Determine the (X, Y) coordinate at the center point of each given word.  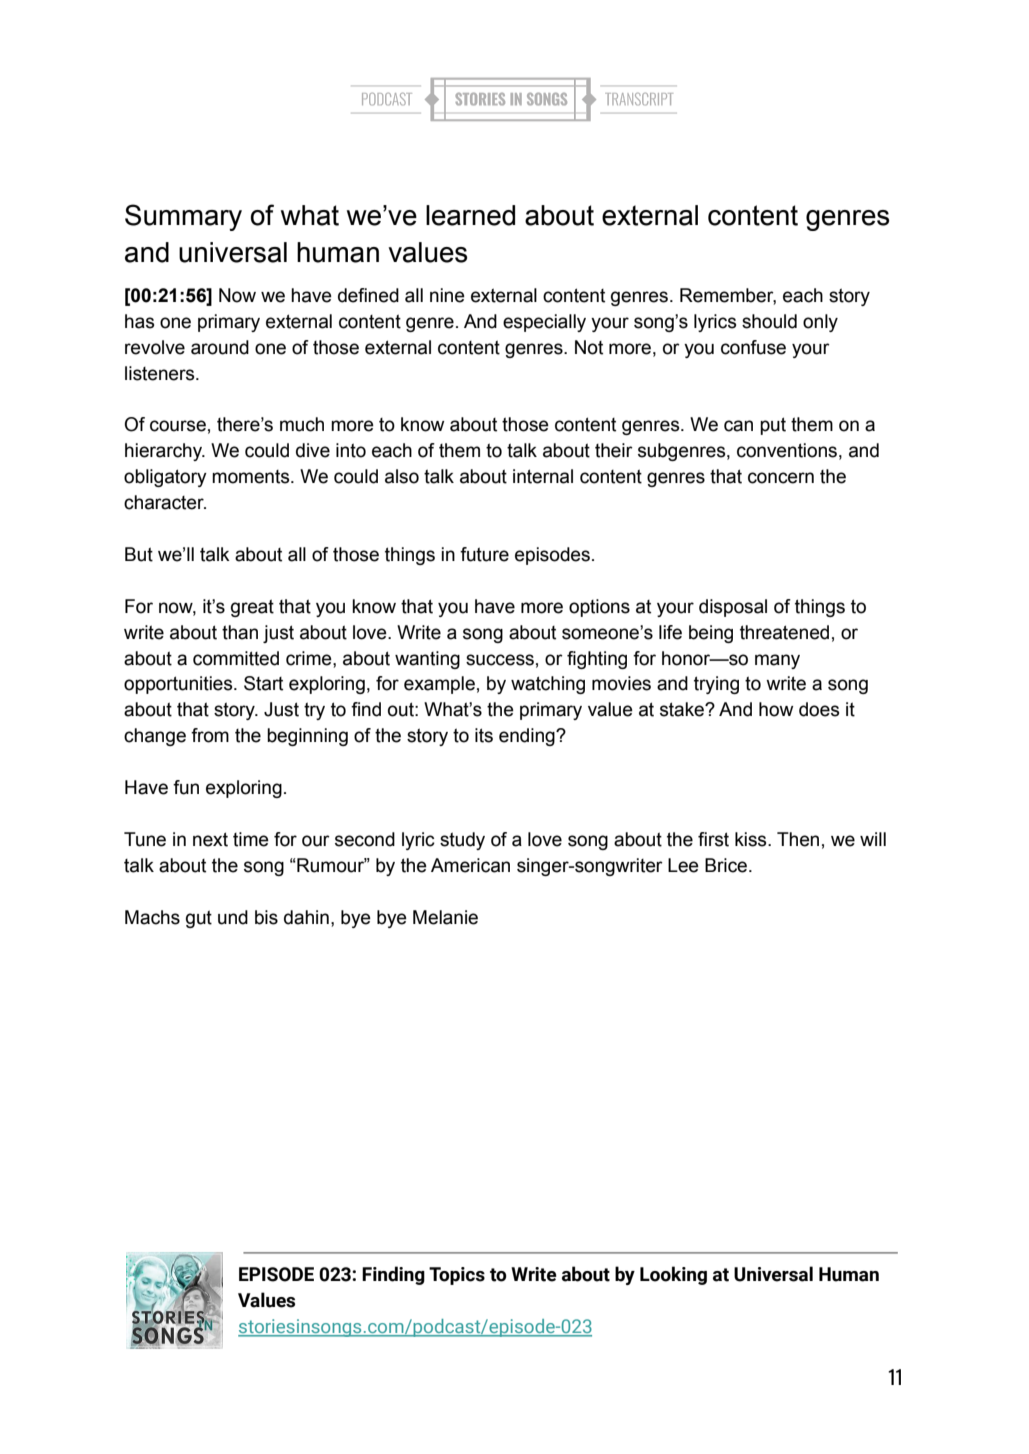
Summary (183, 217)
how (776, 709)
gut (199, 919)
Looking (673, 1275)
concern (781, 478)
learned (470, 215)
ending (528, 737)
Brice (726, 865)
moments (252, 477)
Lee (683, 865)
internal (543, 476)
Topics (457, 1276)
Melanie (445, 917)
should (769, 321)
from (210, 735)
